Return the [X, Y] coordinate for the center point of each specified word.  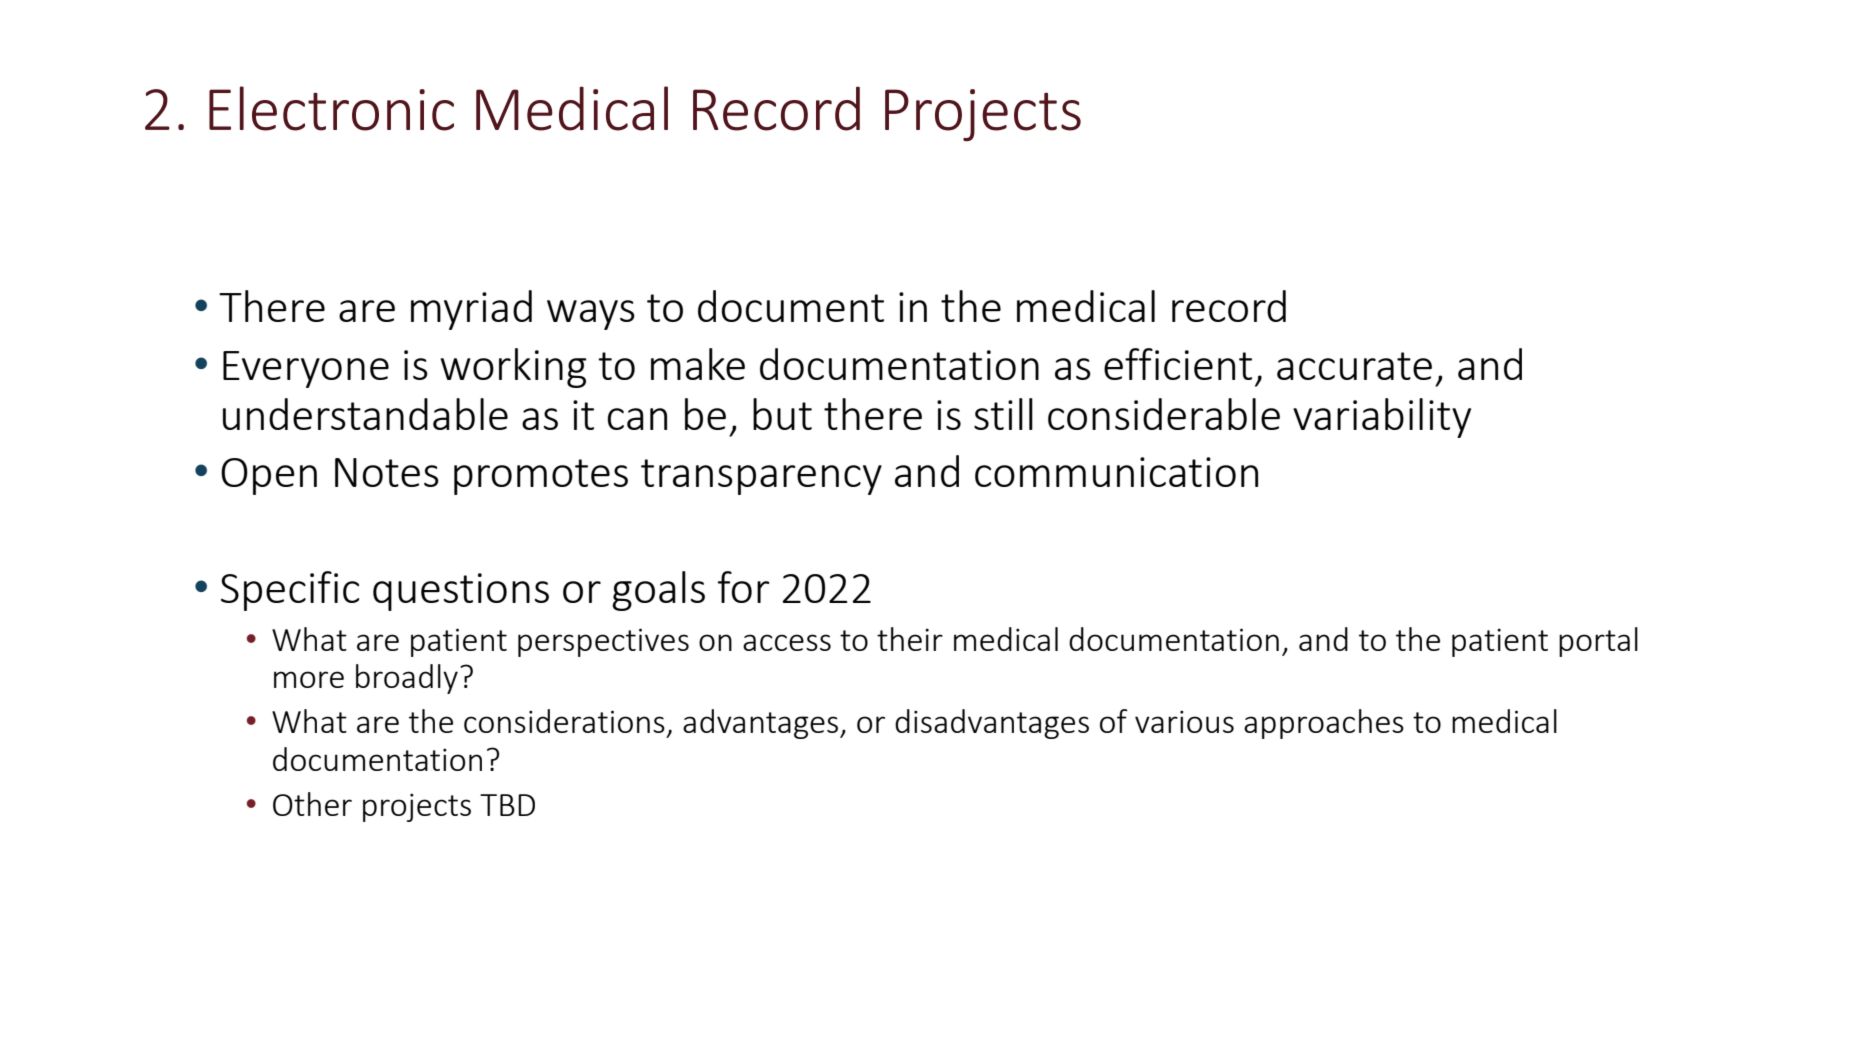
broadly [407, 679]
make [698, 364]
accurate [1354, 366]
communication [1116, 472]
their [910, 639]
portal [1598, 642]
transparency [761, 477]
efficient [1178, 364]
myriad [471, 310]
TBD [507, 805]
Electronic [331, 108]
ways [591, 315]
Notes [387, 472]
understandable [365, 414]
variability [1382, 418]
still [1003, 414]
